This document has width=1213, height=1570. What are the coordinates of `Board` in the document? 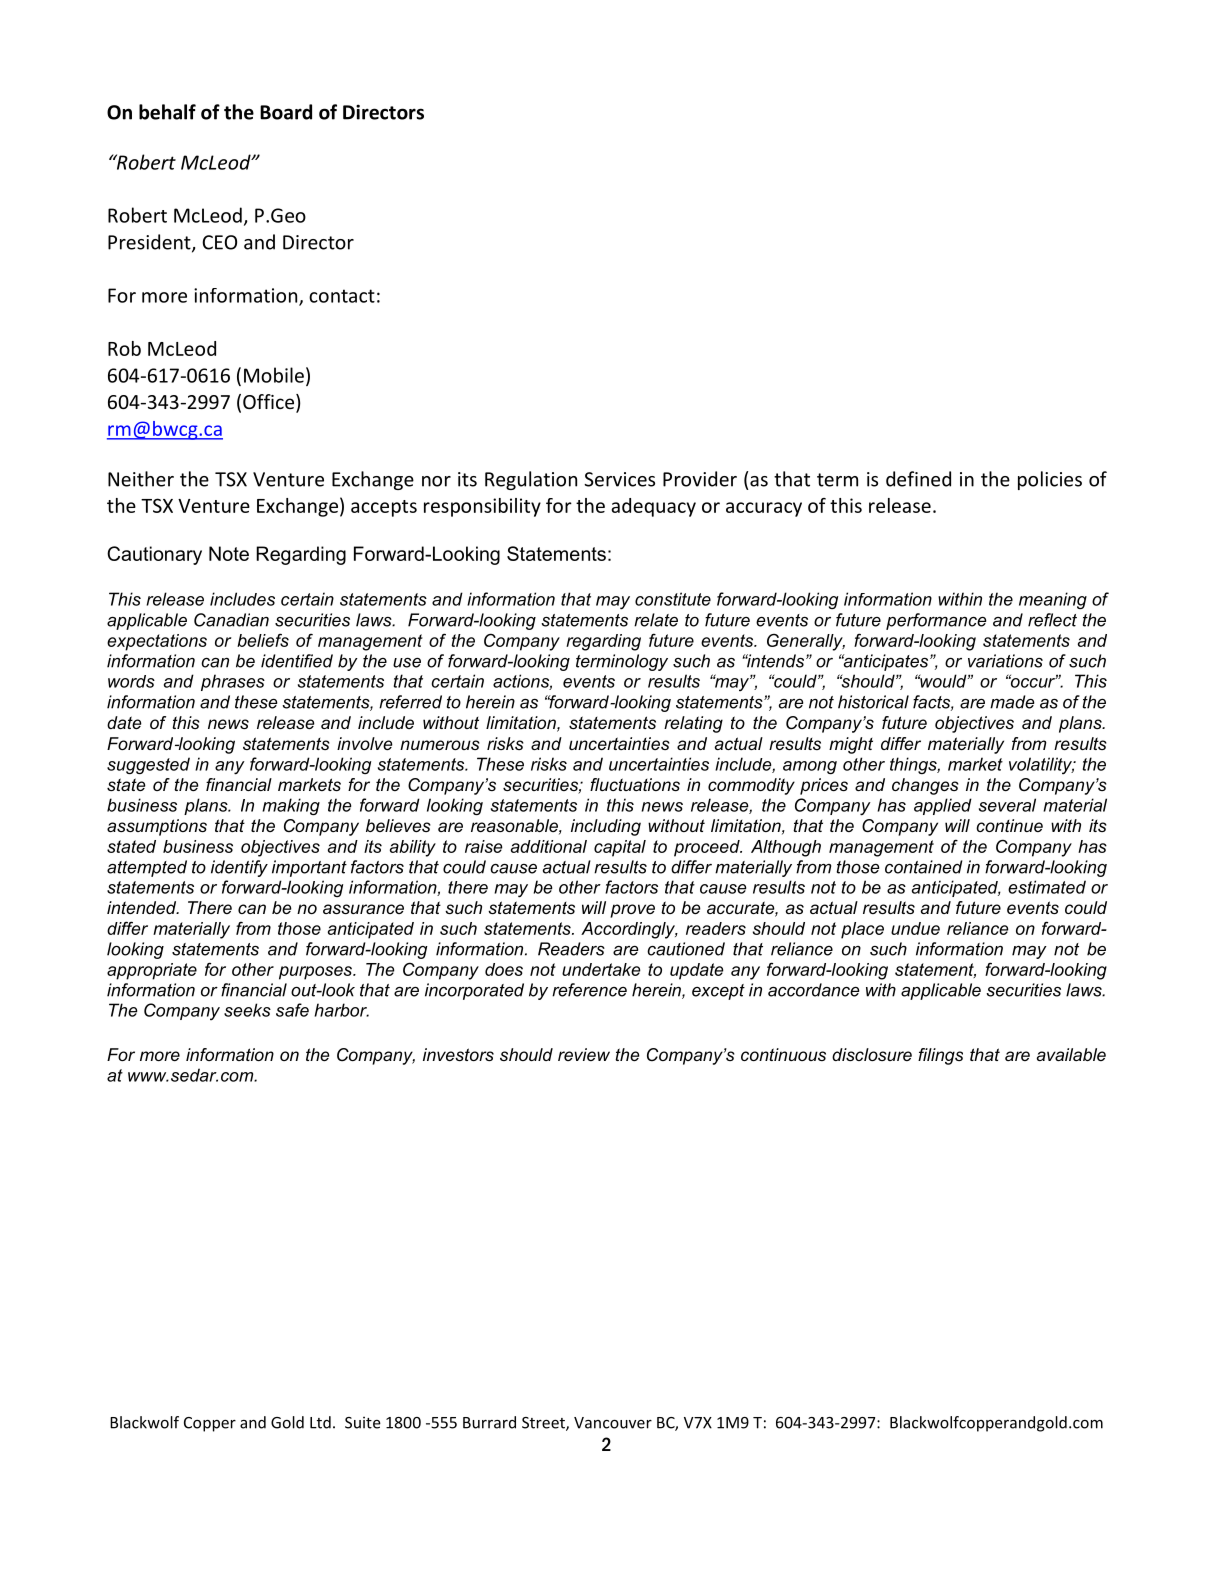 It's located at (286, 112).
